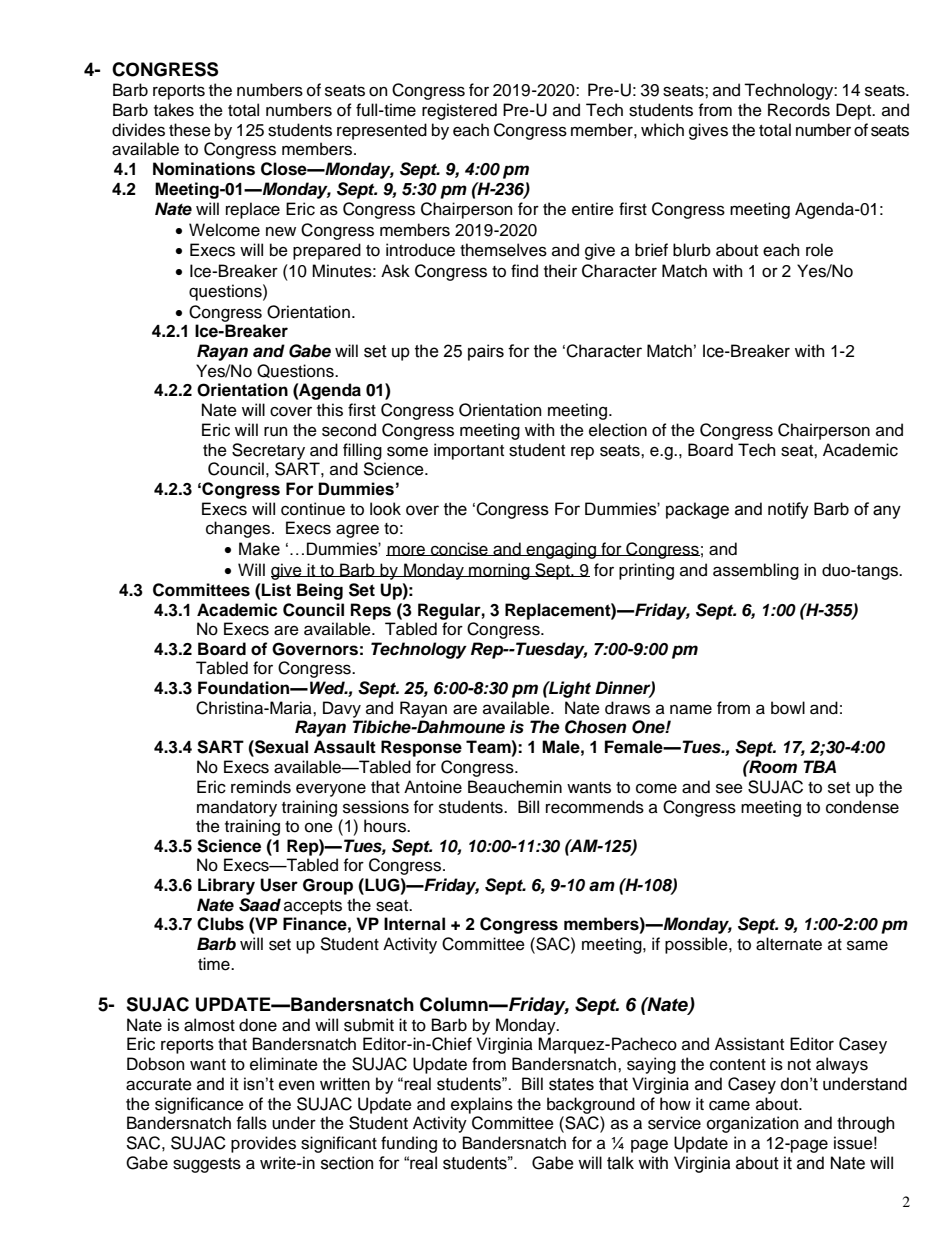  I want to click on bowl, so click(788, 708).
